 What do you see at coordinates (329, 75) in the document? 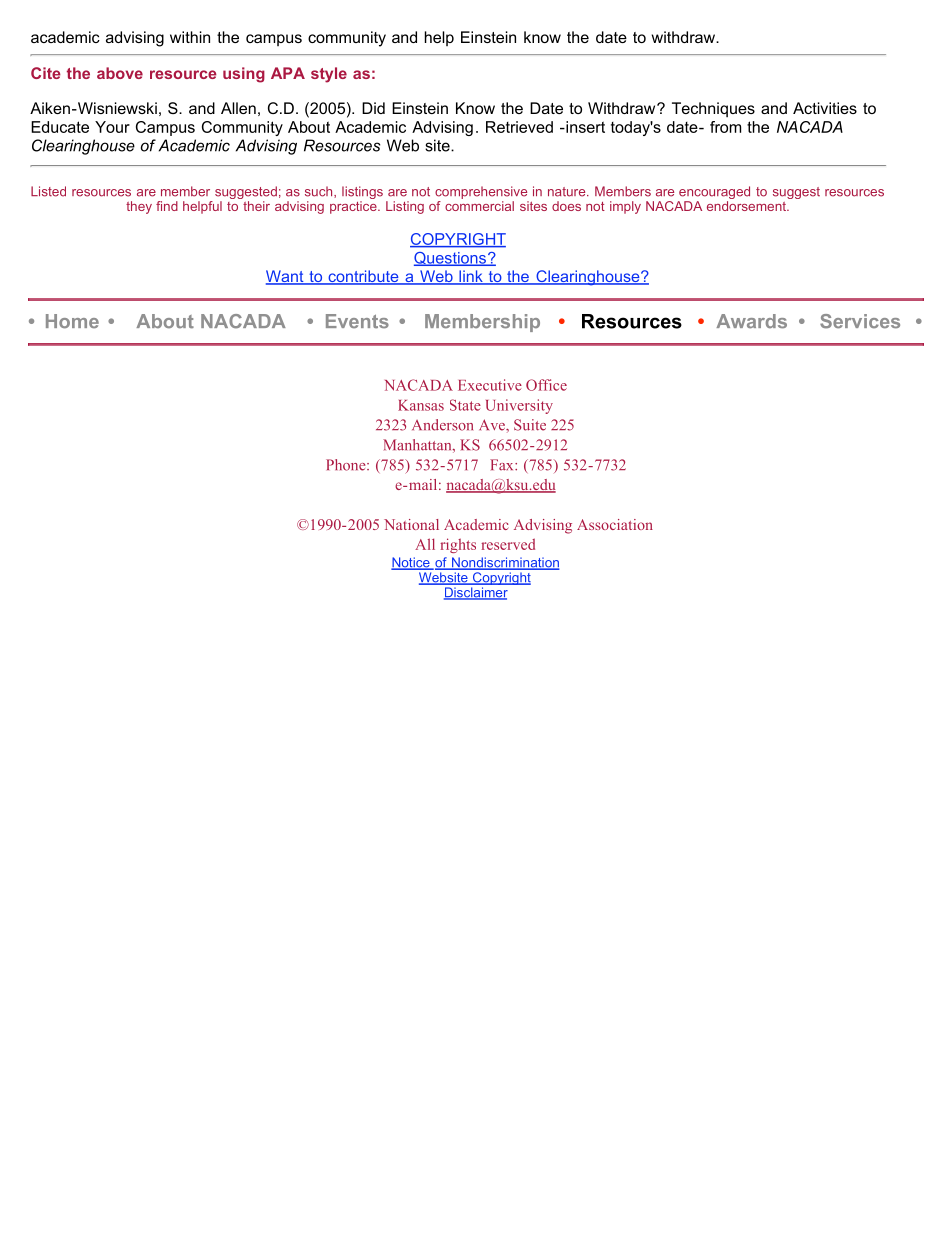
I see `style` at bounding box center [329, 75].
